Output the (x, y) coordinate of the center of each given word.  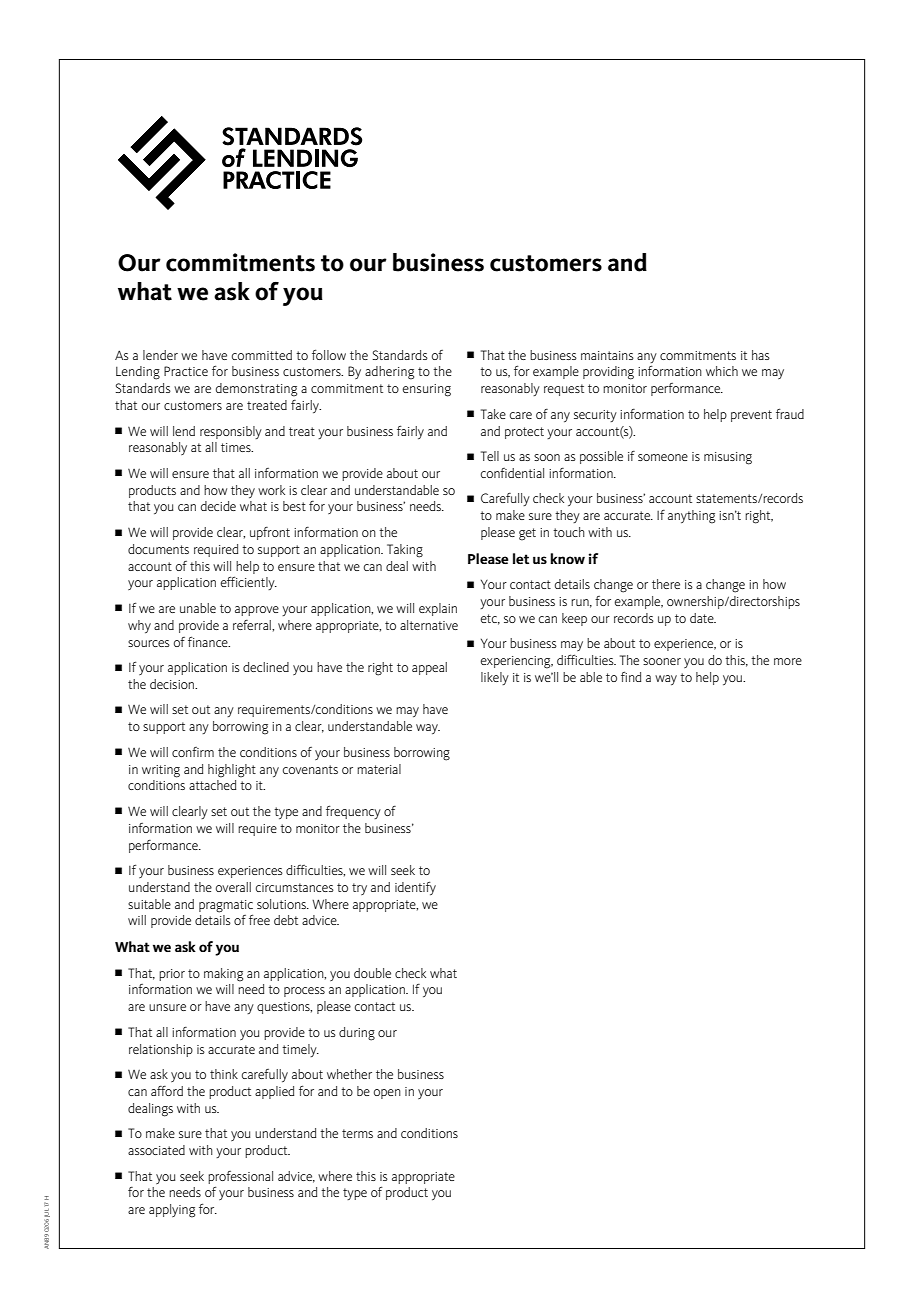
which (722, 371)
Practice (186, 371)
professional (240, 1177)
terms (357, 1133)
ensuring (427, 390)
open (387, 1094)
